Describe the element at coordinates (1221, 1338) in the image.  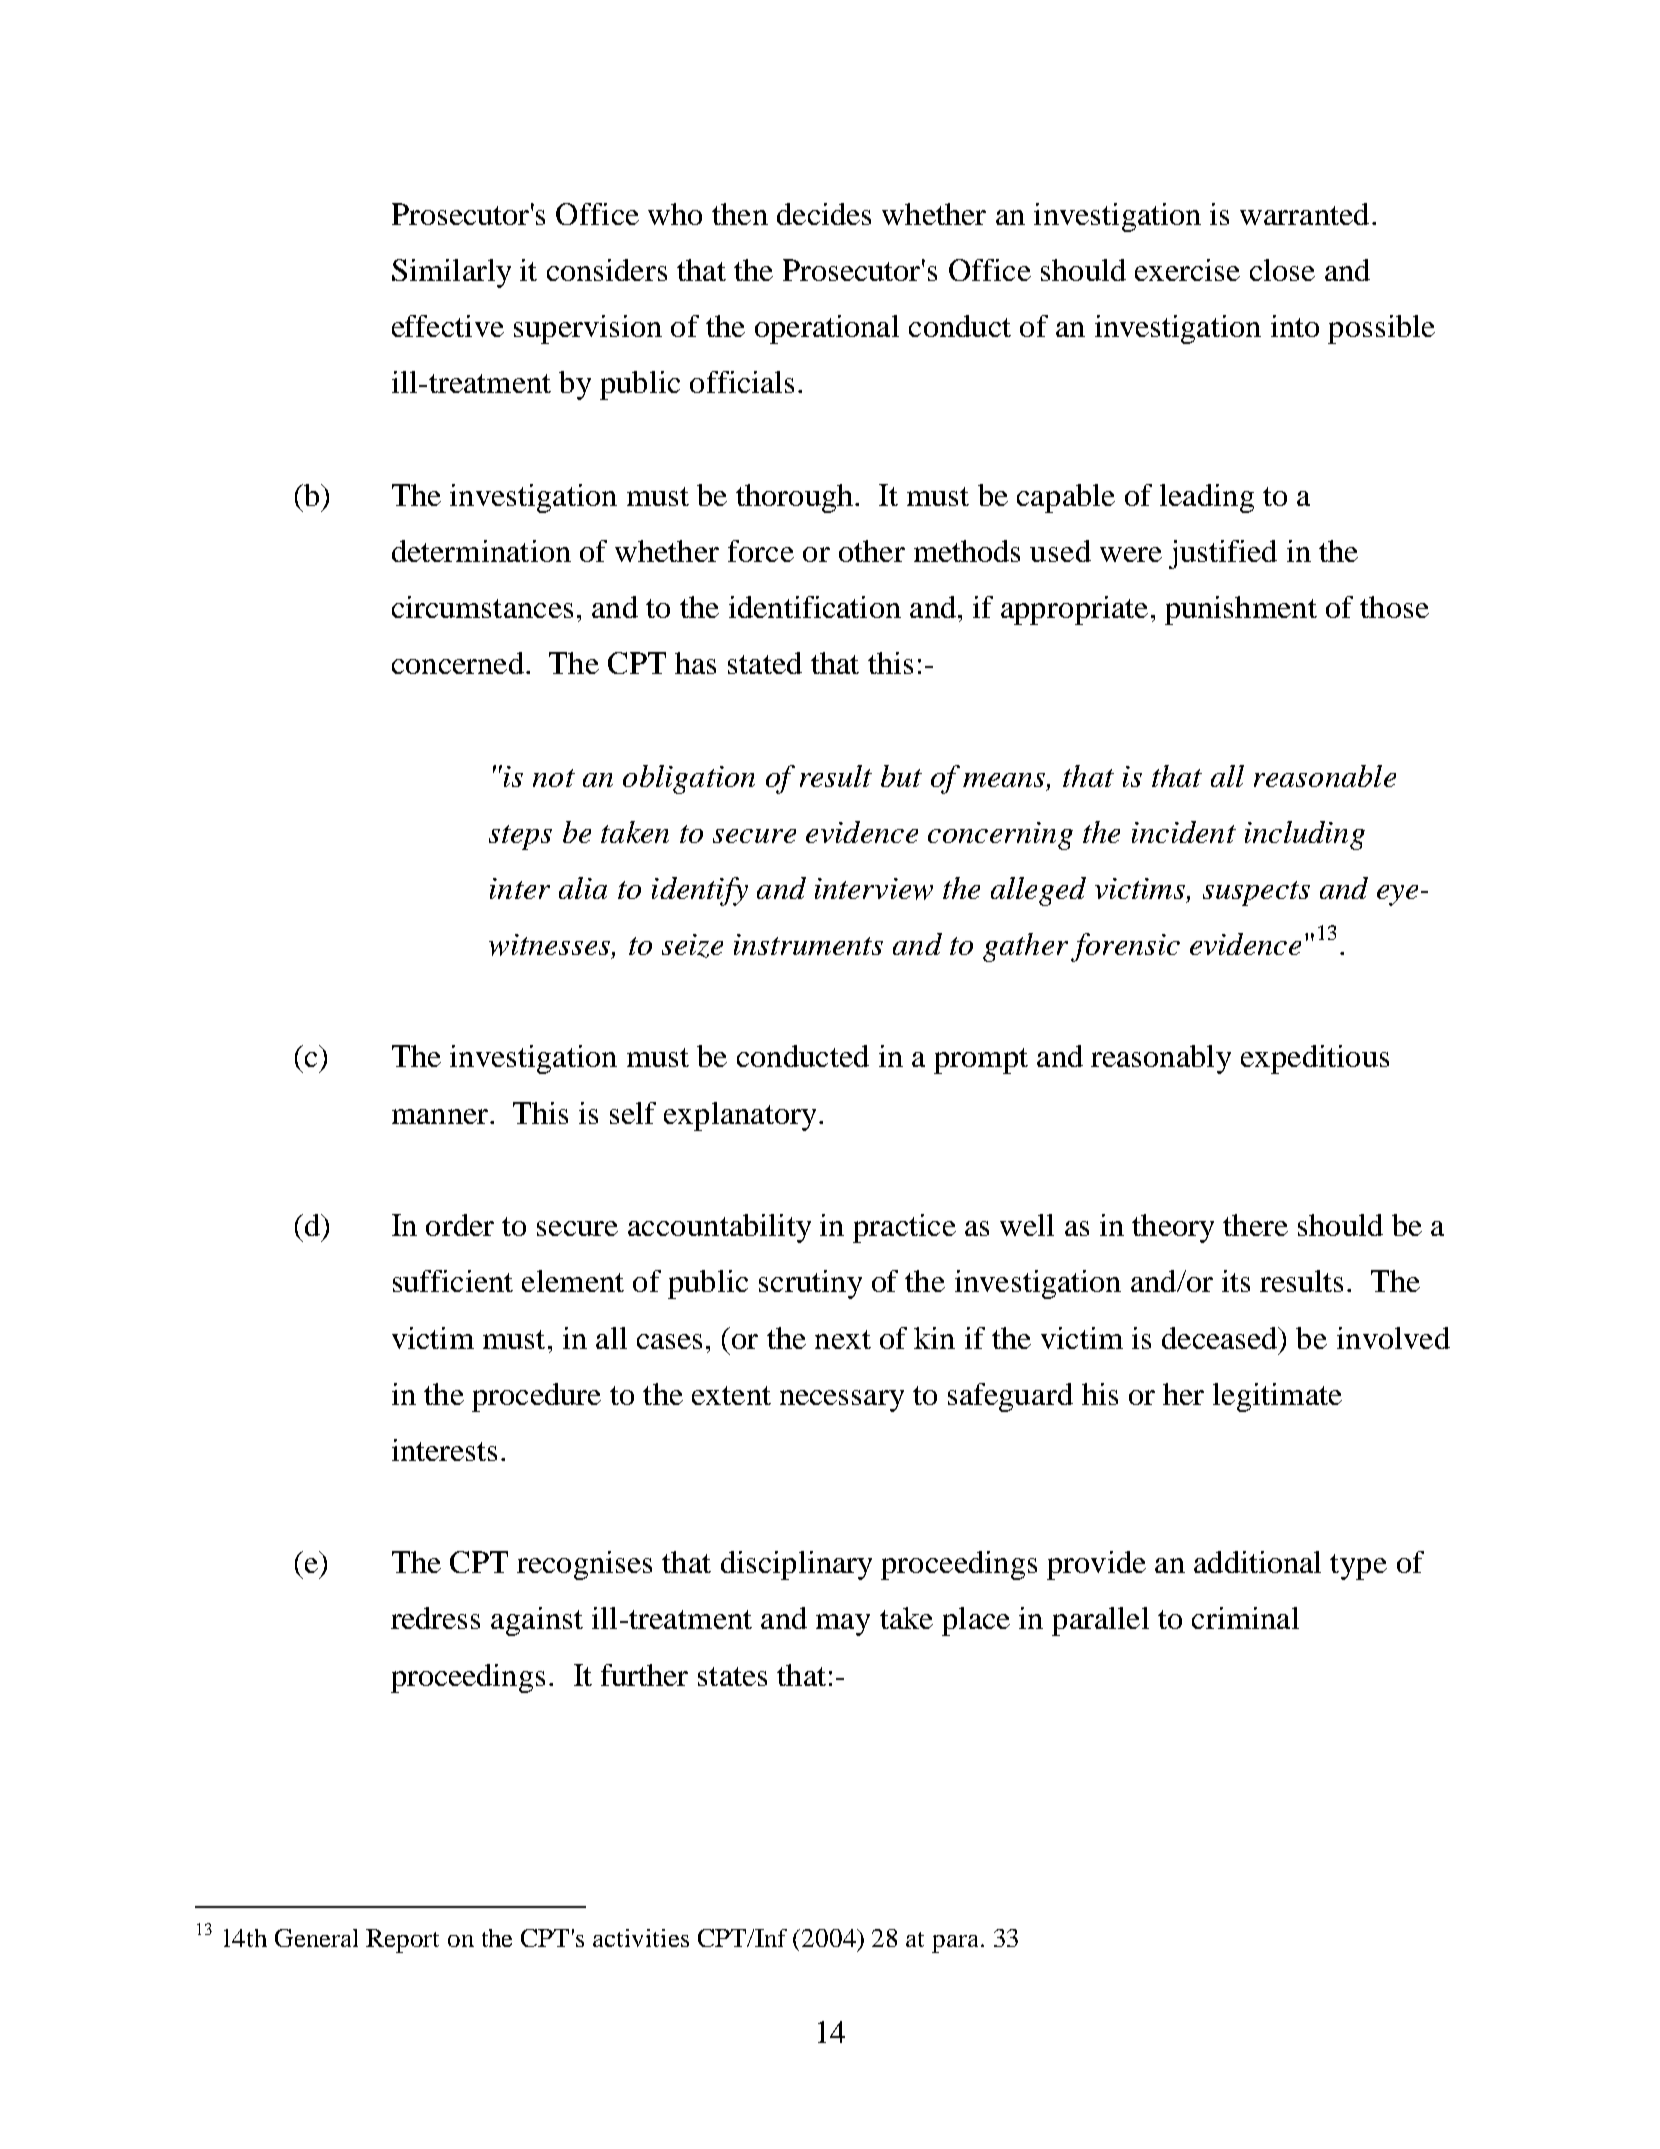
I see `deceased` at that location.
